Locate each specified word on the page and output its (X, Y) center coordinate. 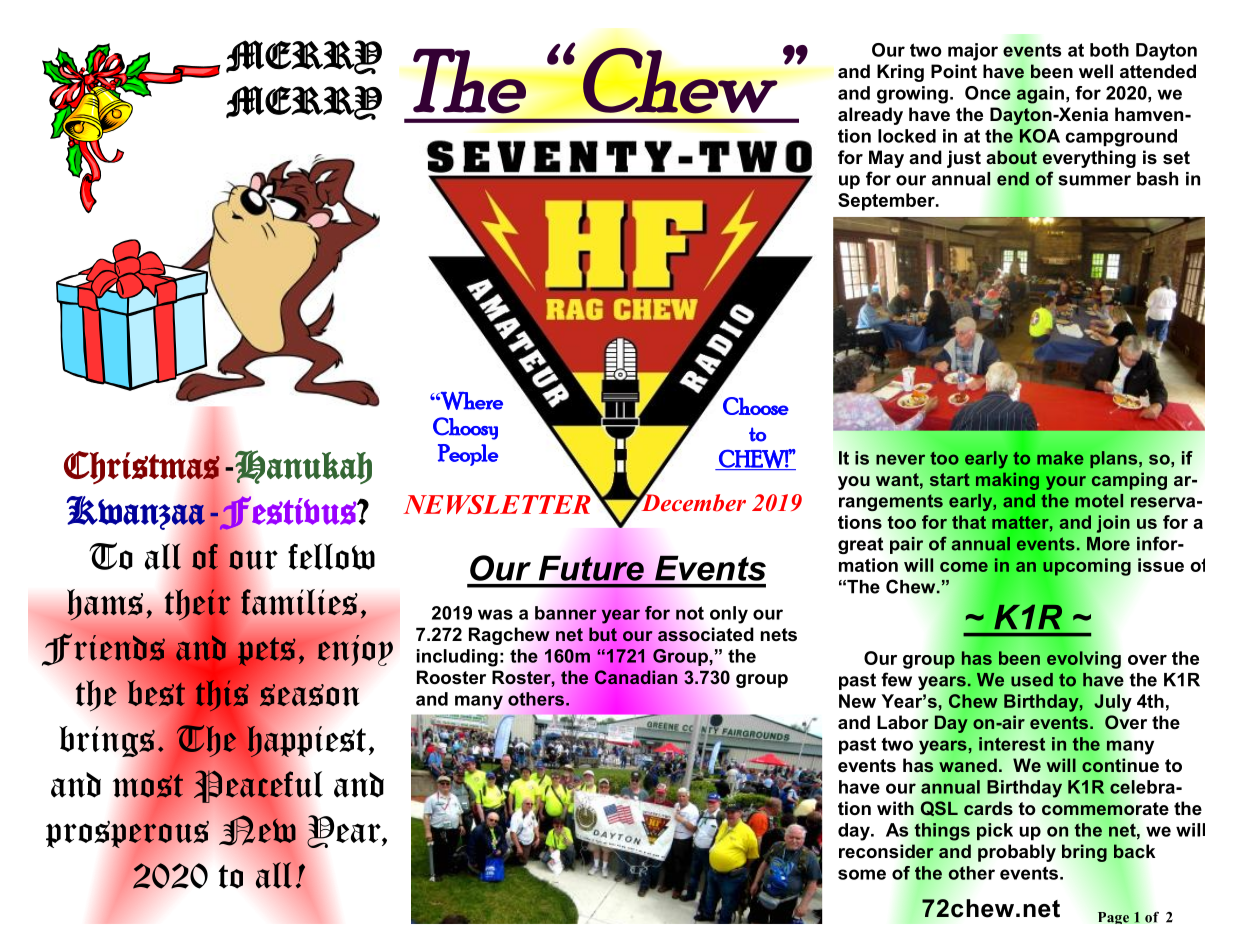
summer (1094, 180)
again (1040, 95)
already (870, 116)
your (1066, 483)
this (222, 695)
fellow (331, 556)
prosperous (127, 834)
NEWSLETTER (497, 504)
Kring (900, 73)
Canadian (636, 677)
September (887, 202)
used (1032, 680)
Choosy (465, 428)
